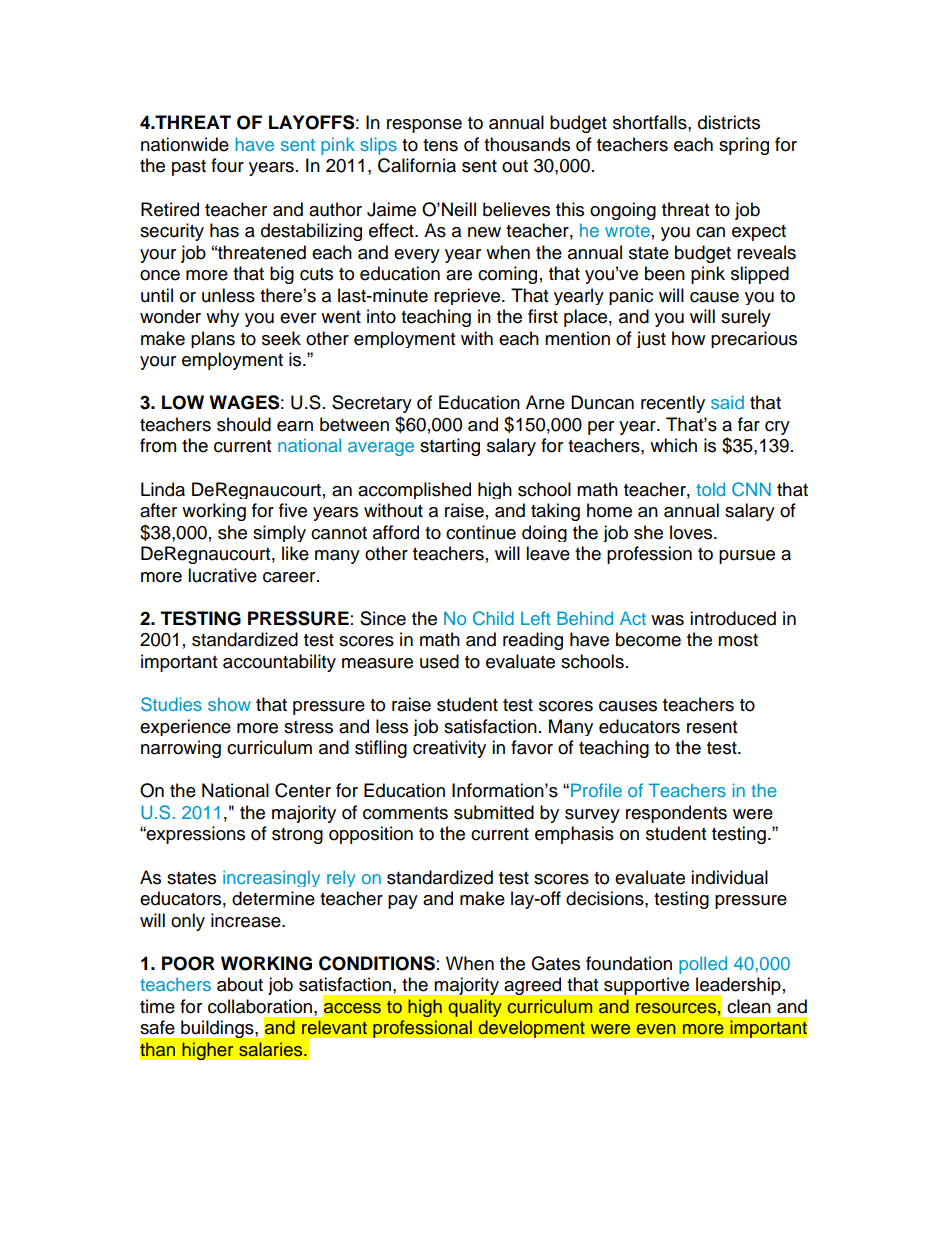 Image resolution: width=952 pixels, height=1233 pixels. What do you see at coordinates (227, 165) in the screenshot?
I see `four` at bounding box center [227, 165].
